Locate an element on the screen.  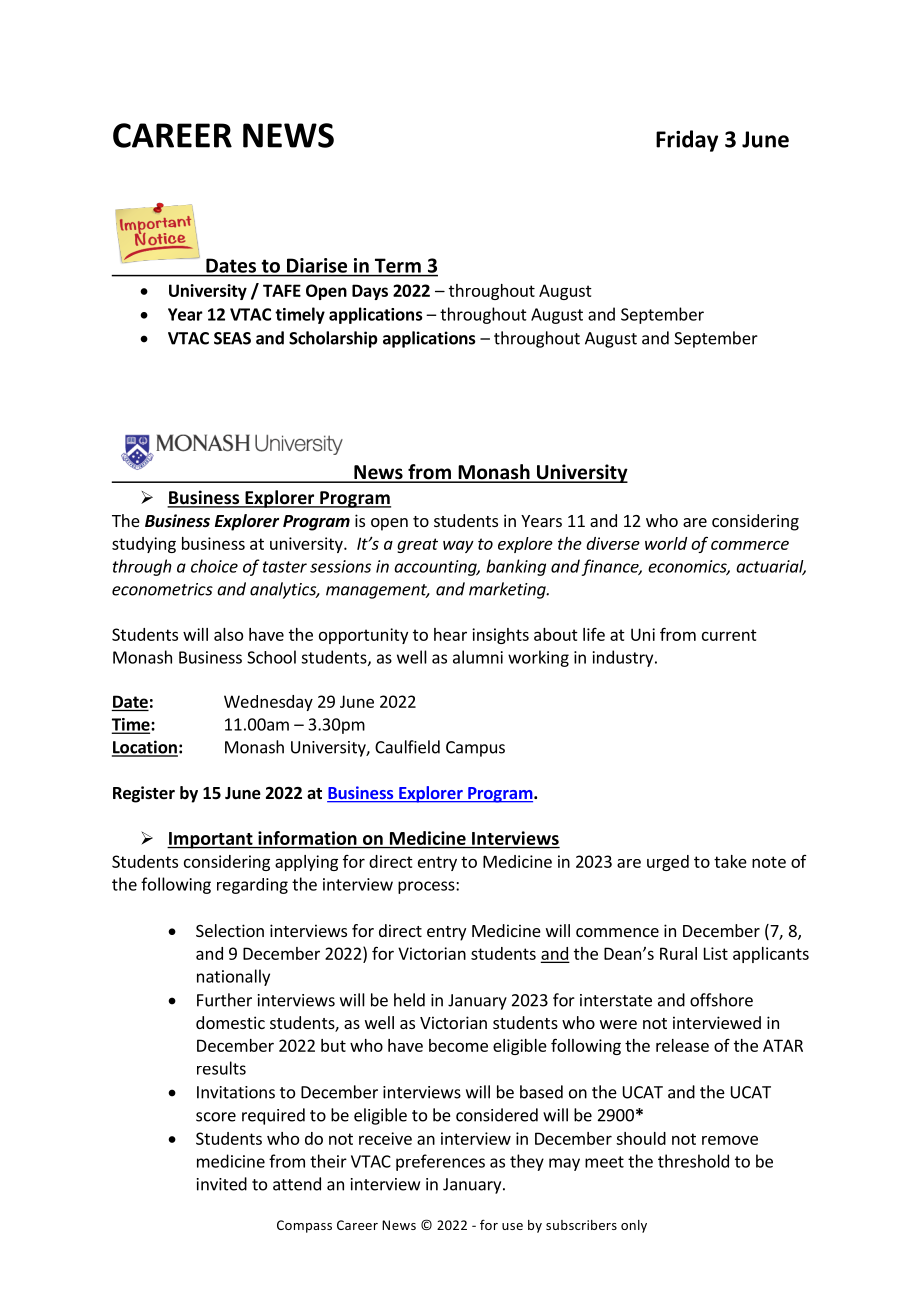
process is located at coordinates (427, 887).
